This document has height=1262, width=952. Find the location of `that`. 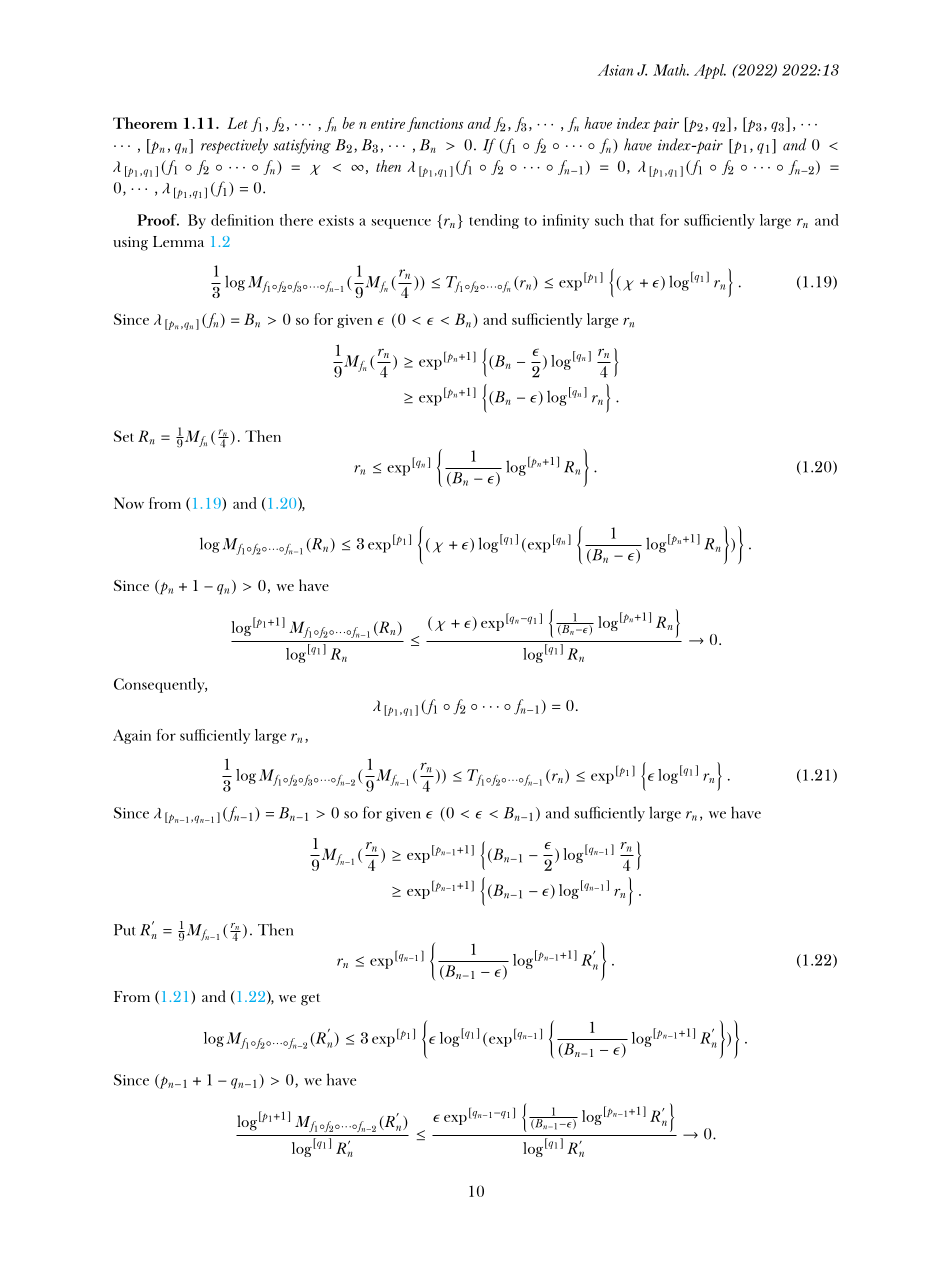

that is located at coordinates (642, 220).
